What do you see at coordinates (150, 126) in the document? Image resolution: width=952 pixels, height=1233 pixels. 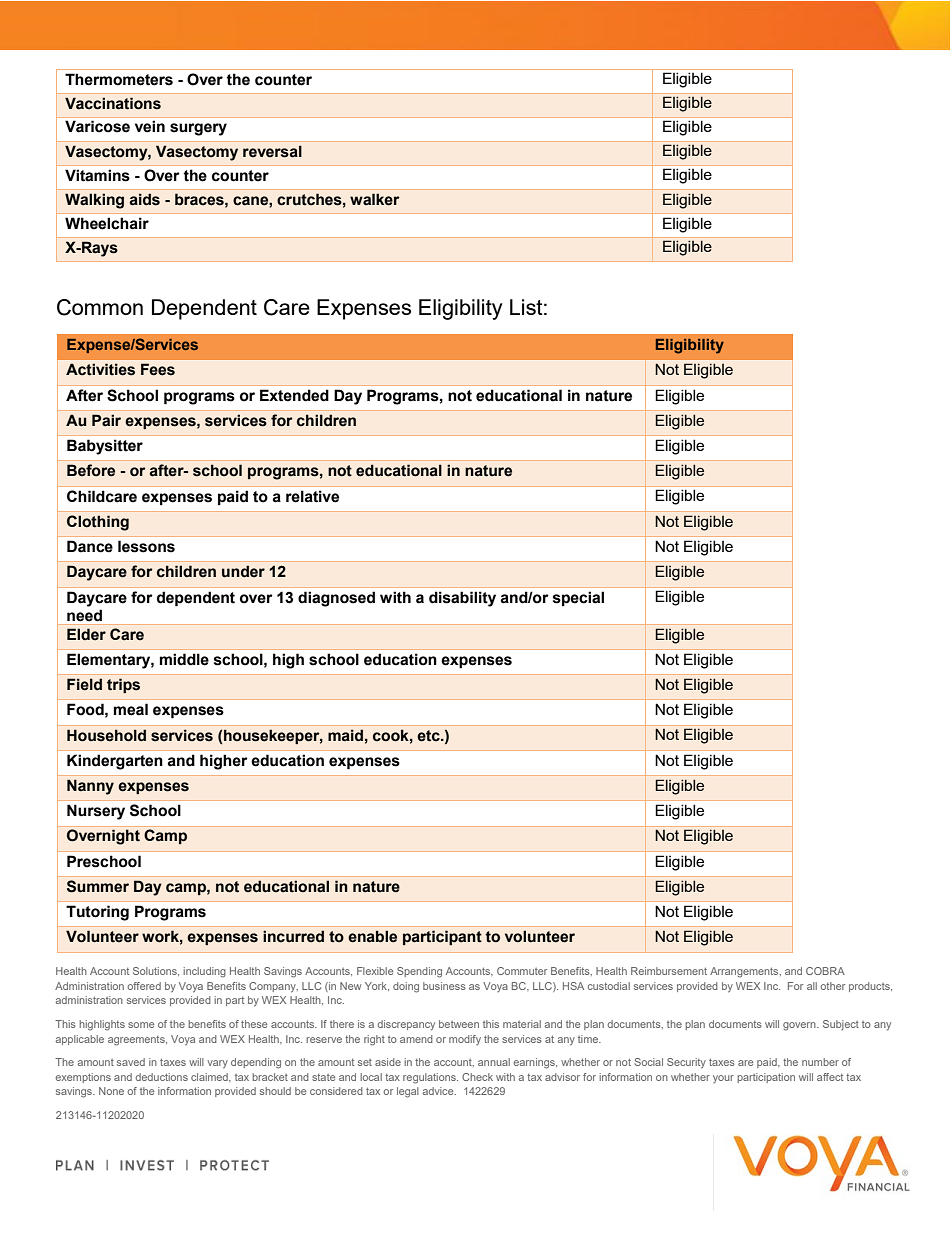 I see `vein` at bounding box center [150, 126].
